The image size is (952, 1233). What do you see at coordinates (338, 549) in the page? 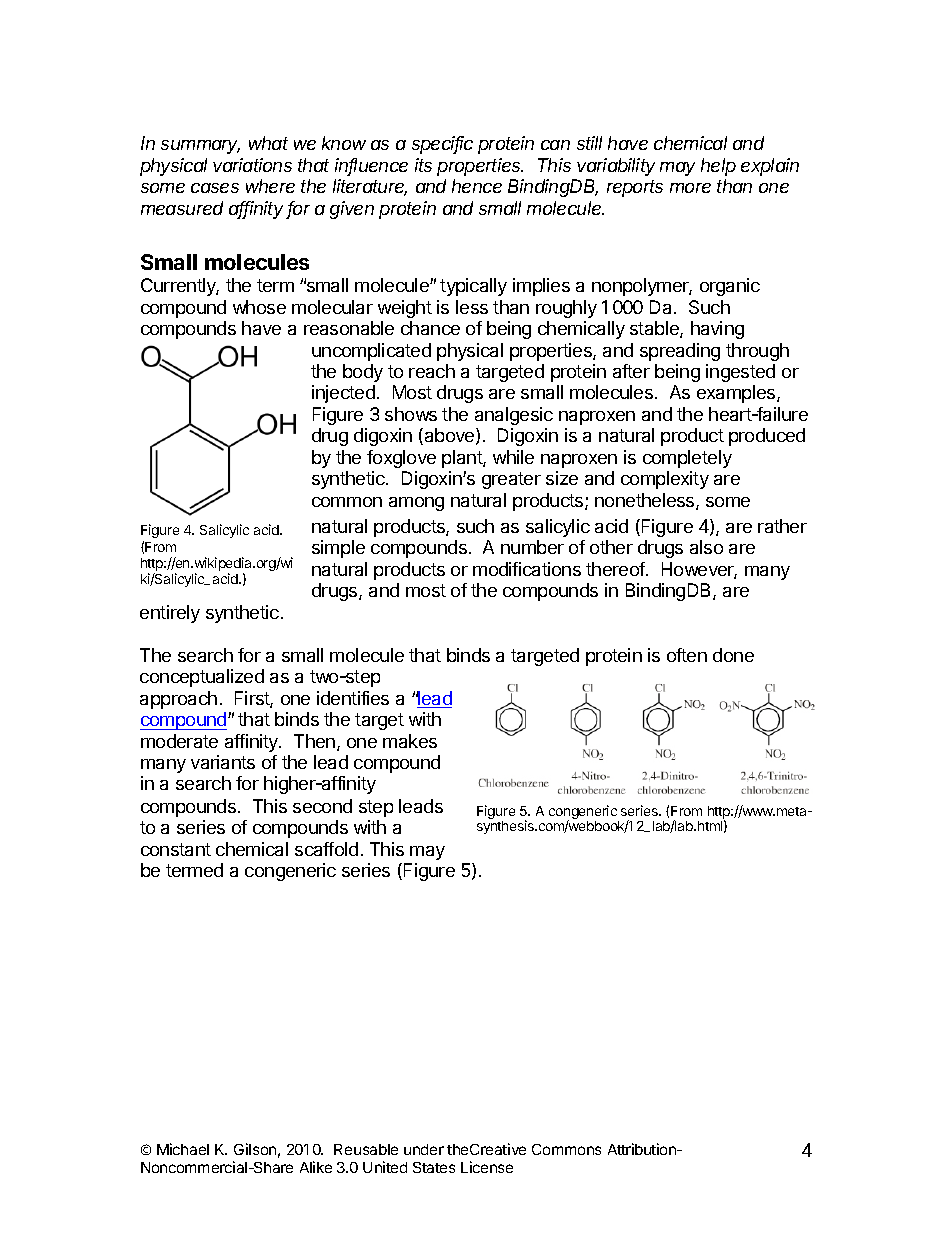
I see `simple` at bounding box center [338, 549].
